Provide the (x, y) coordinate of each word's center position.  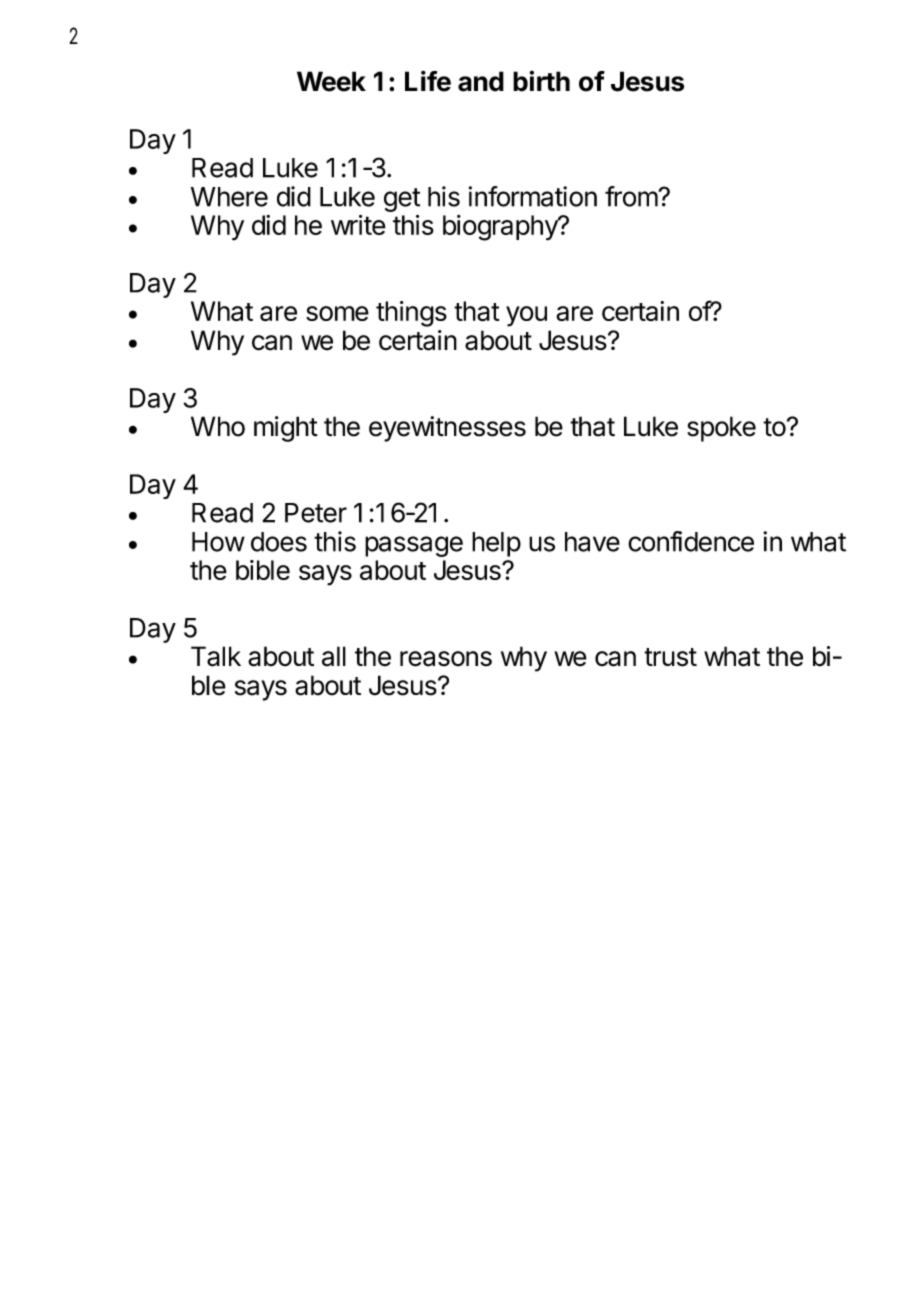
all (334, 656)
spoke (721, 429)
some (337, 313)
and (481, 81)
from (632, 196)
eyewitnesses (447, 429)
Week (331, 81)
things (411, 314)
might (286, 429)
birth (541, 81)
